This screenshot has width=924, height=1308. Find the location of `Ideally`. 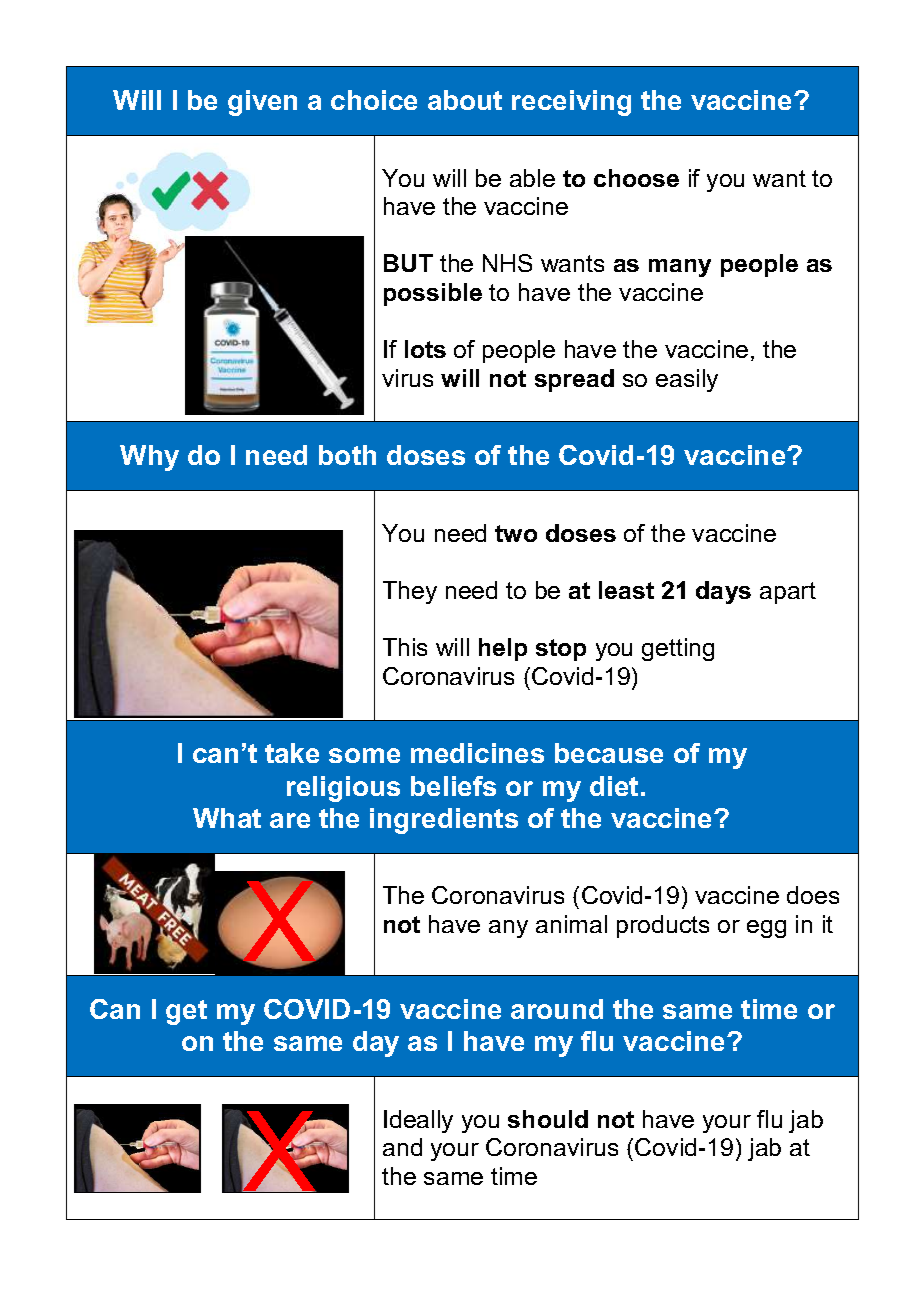

Ideally is located at coordinates (418, 1121).
